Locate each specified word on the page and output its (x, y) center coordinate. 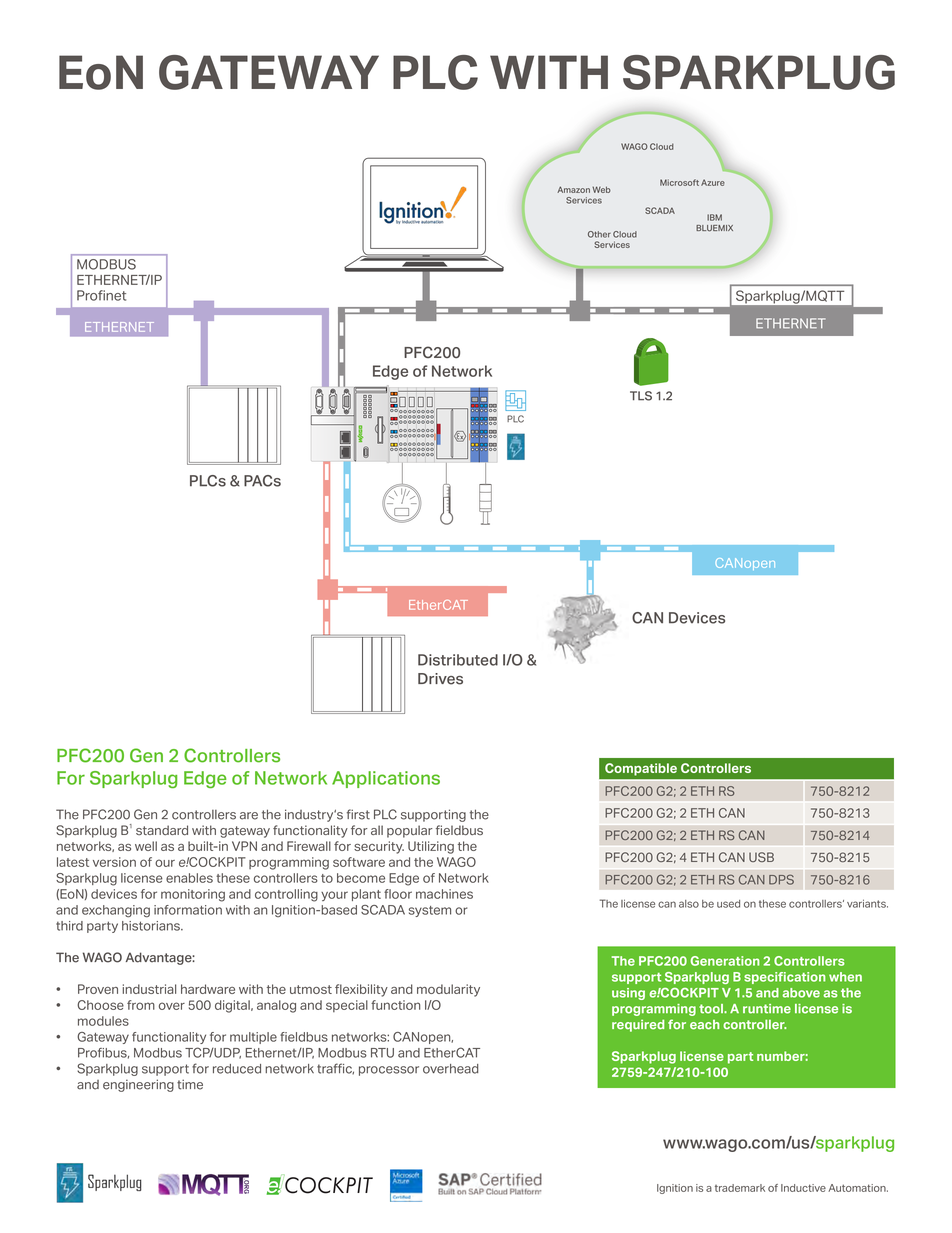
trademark (740, 1188)
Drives (440, 679)
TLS (641, 396)
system (430, 911)
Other (599, 234)
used (728, 904)
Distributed (458, 660)
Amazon (573, 189)
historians (152, 926)
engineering (138, 1085)
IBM (714, 217)
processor (389, 1071)
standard (162, 830)
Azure (713, 182)
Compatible (641, 769)
